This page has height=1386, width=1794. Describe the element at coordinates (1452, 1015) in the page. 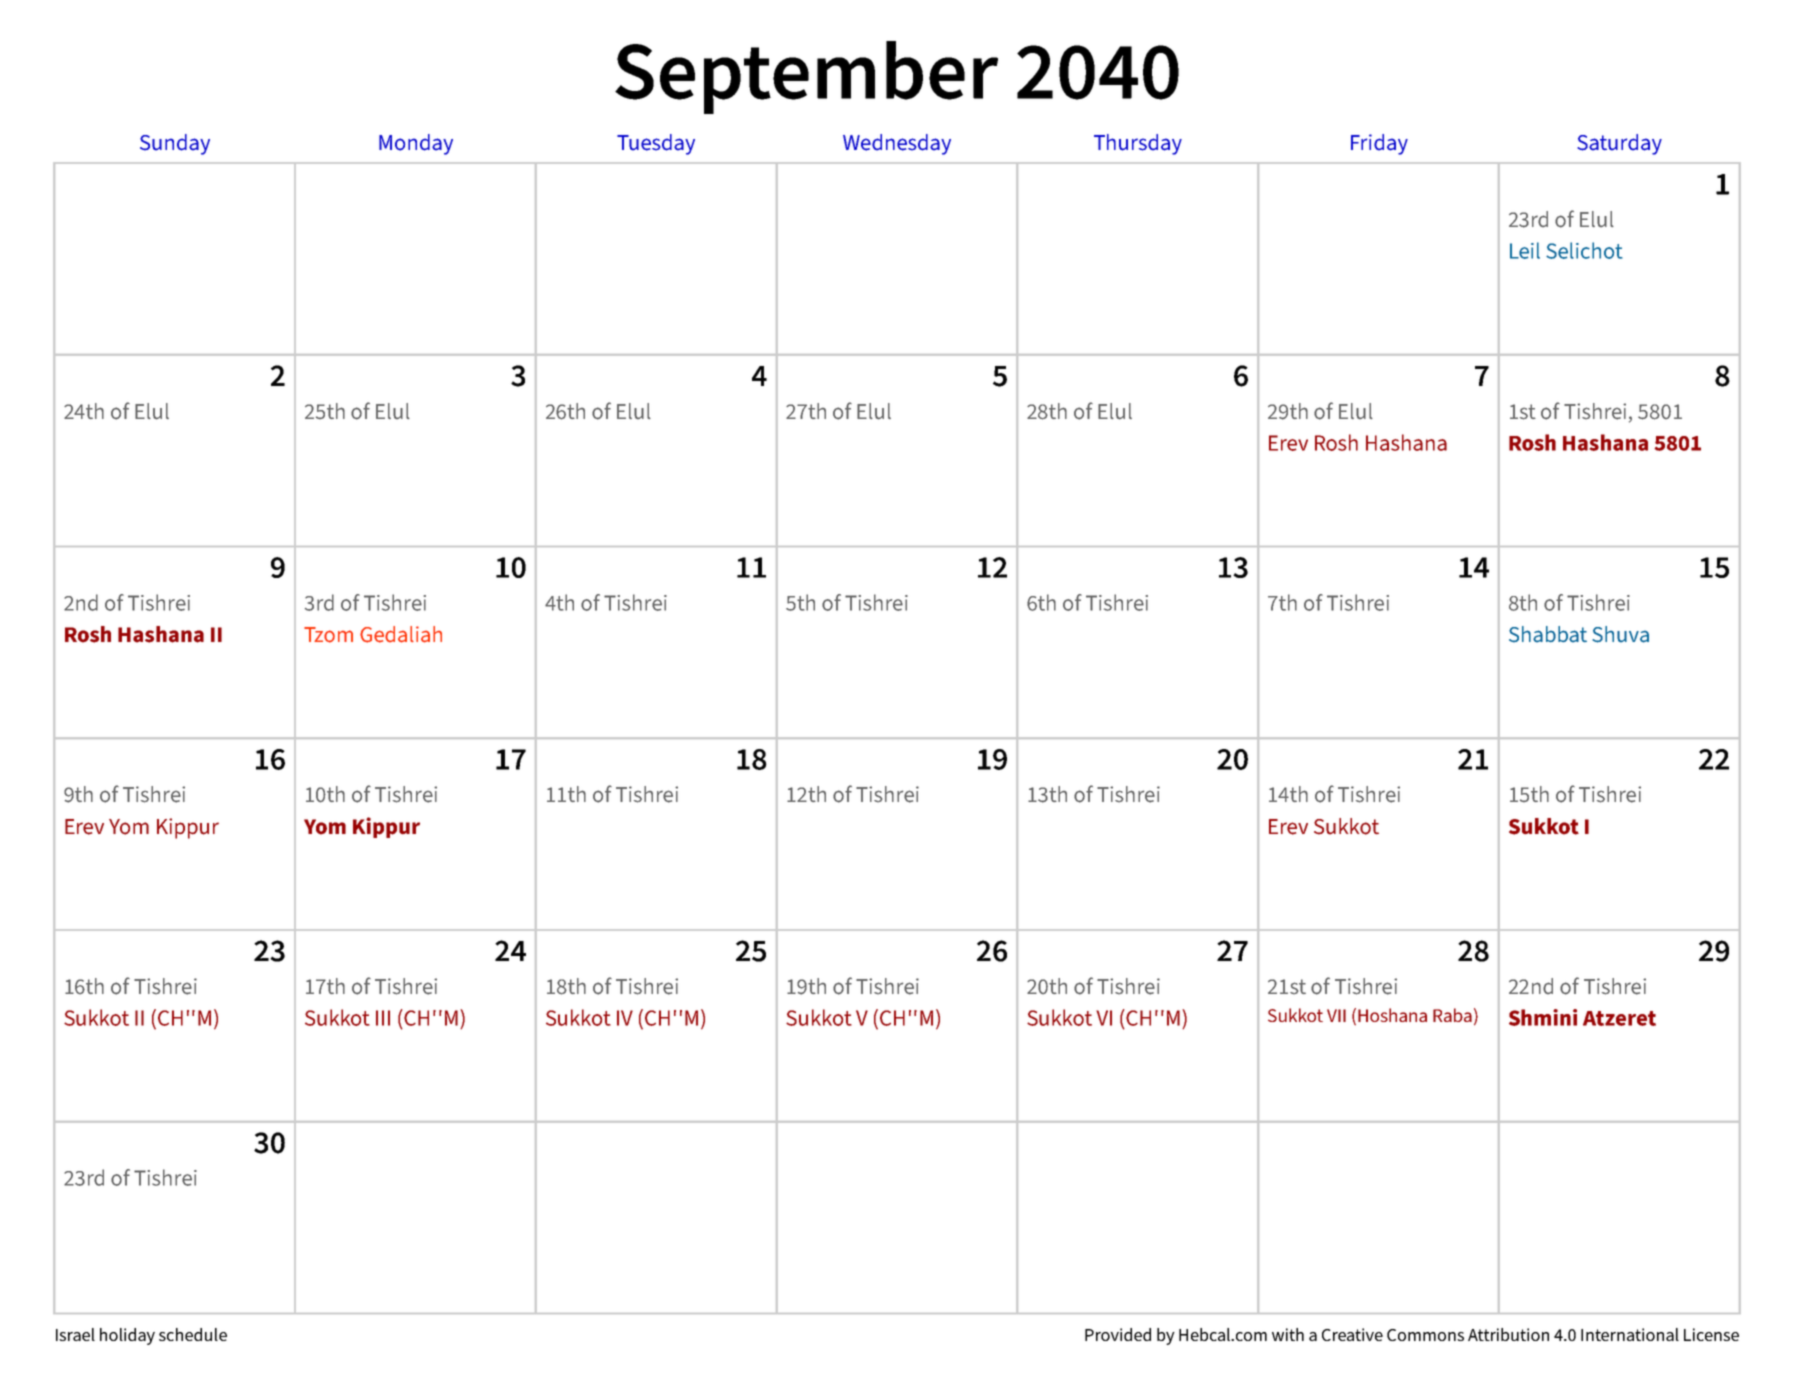

I see `Raba` at that location.
